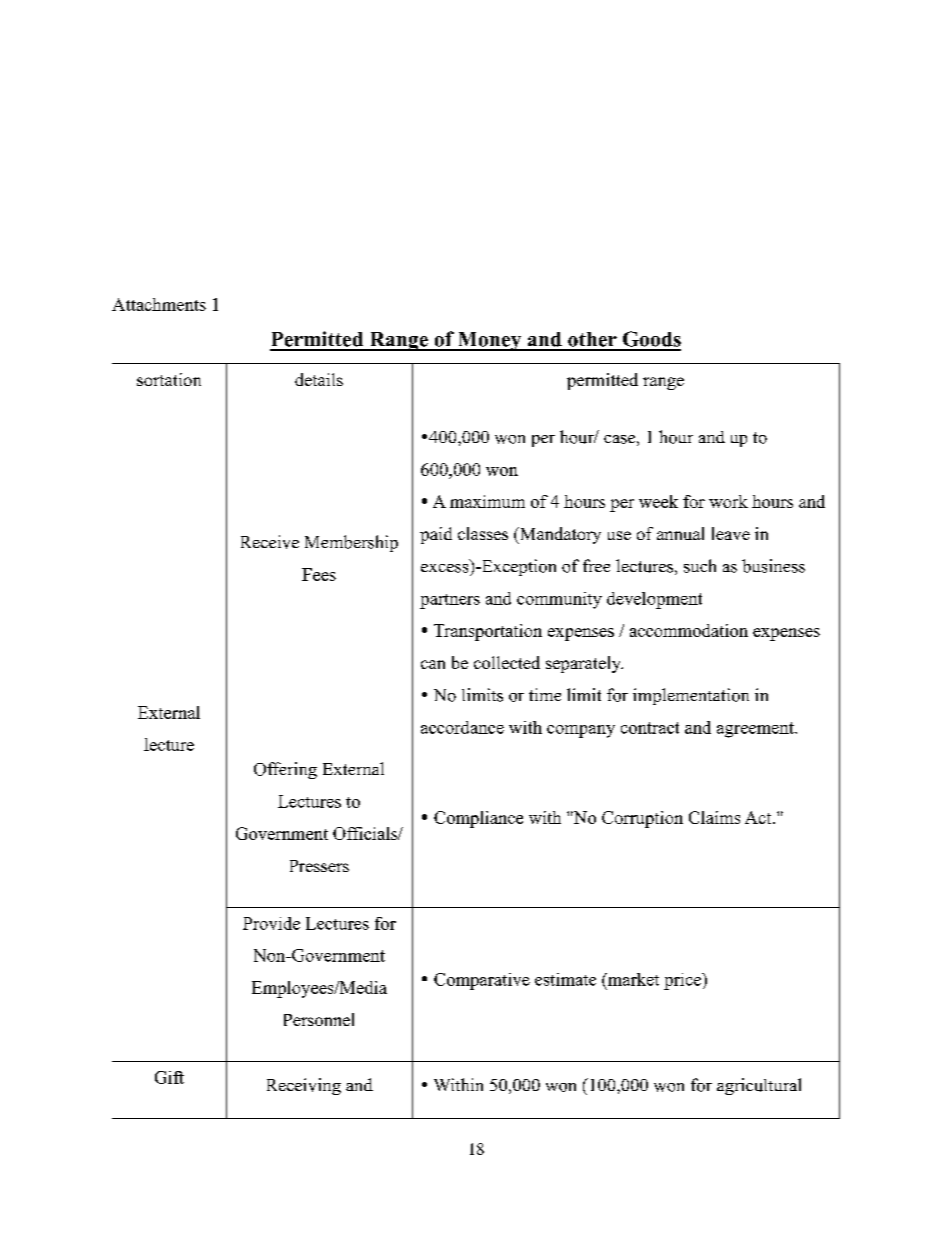  I want to click on Money, so click(489, 341).
